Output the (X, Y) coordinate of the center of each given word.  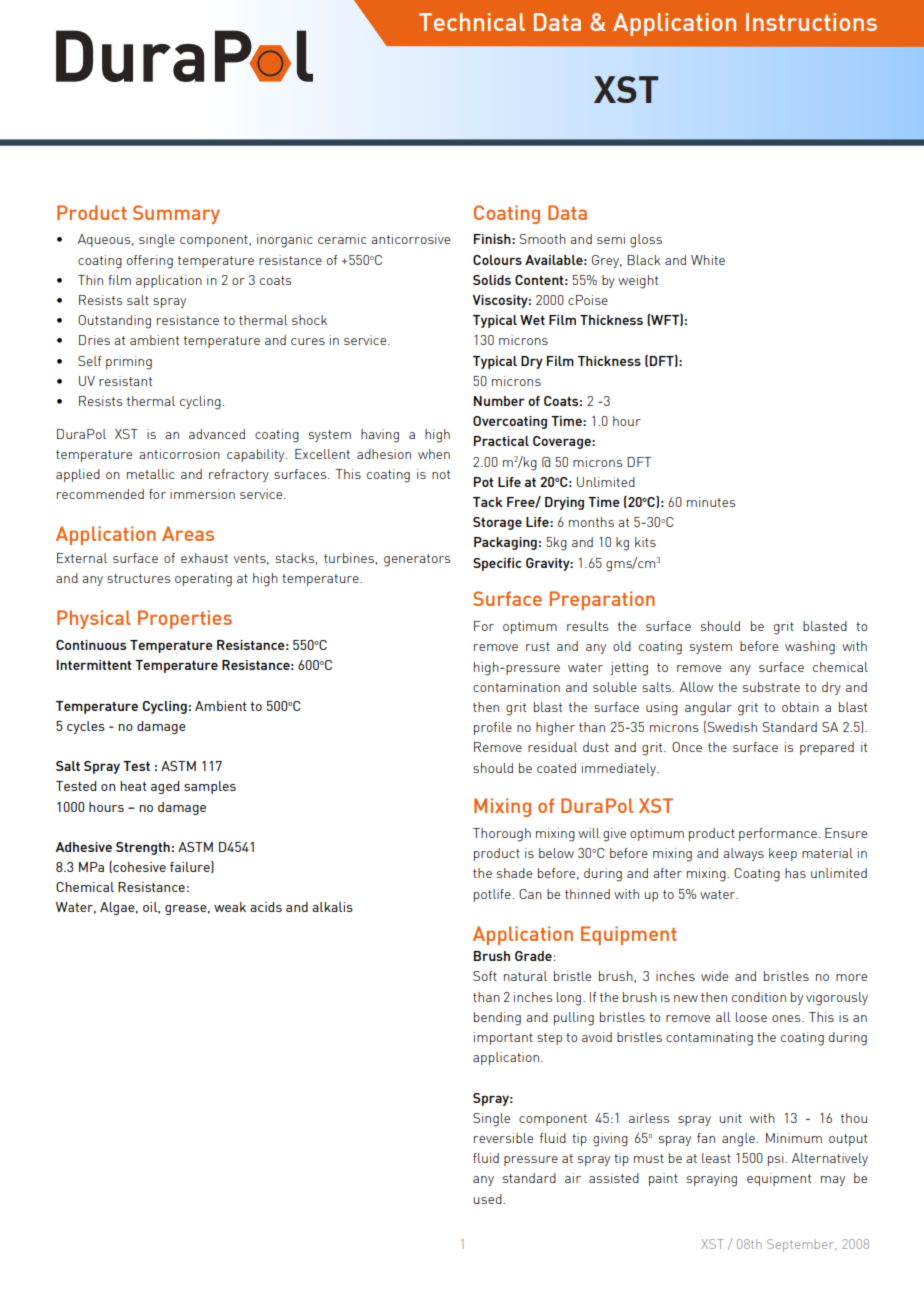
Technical (472, 22)
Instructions (811, 22)
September (801, 1245)
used (489, 1199)
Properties (185, 619)
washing (810, 648)
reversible (503, 1138)
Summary (176, 214)
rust (538, 646)
